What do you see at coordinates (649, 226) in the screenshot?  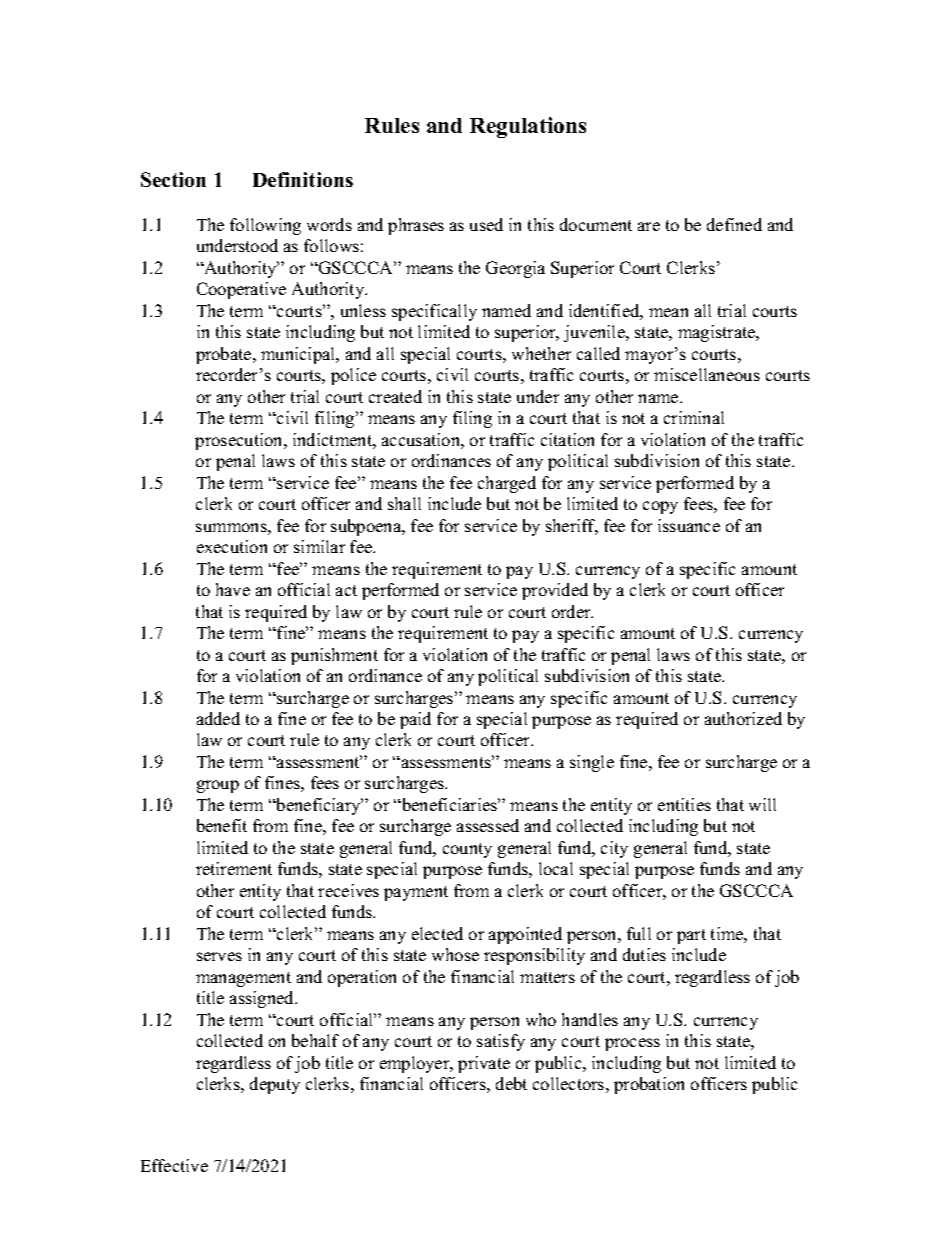 I see `are` at bounding box center [649, 226].
